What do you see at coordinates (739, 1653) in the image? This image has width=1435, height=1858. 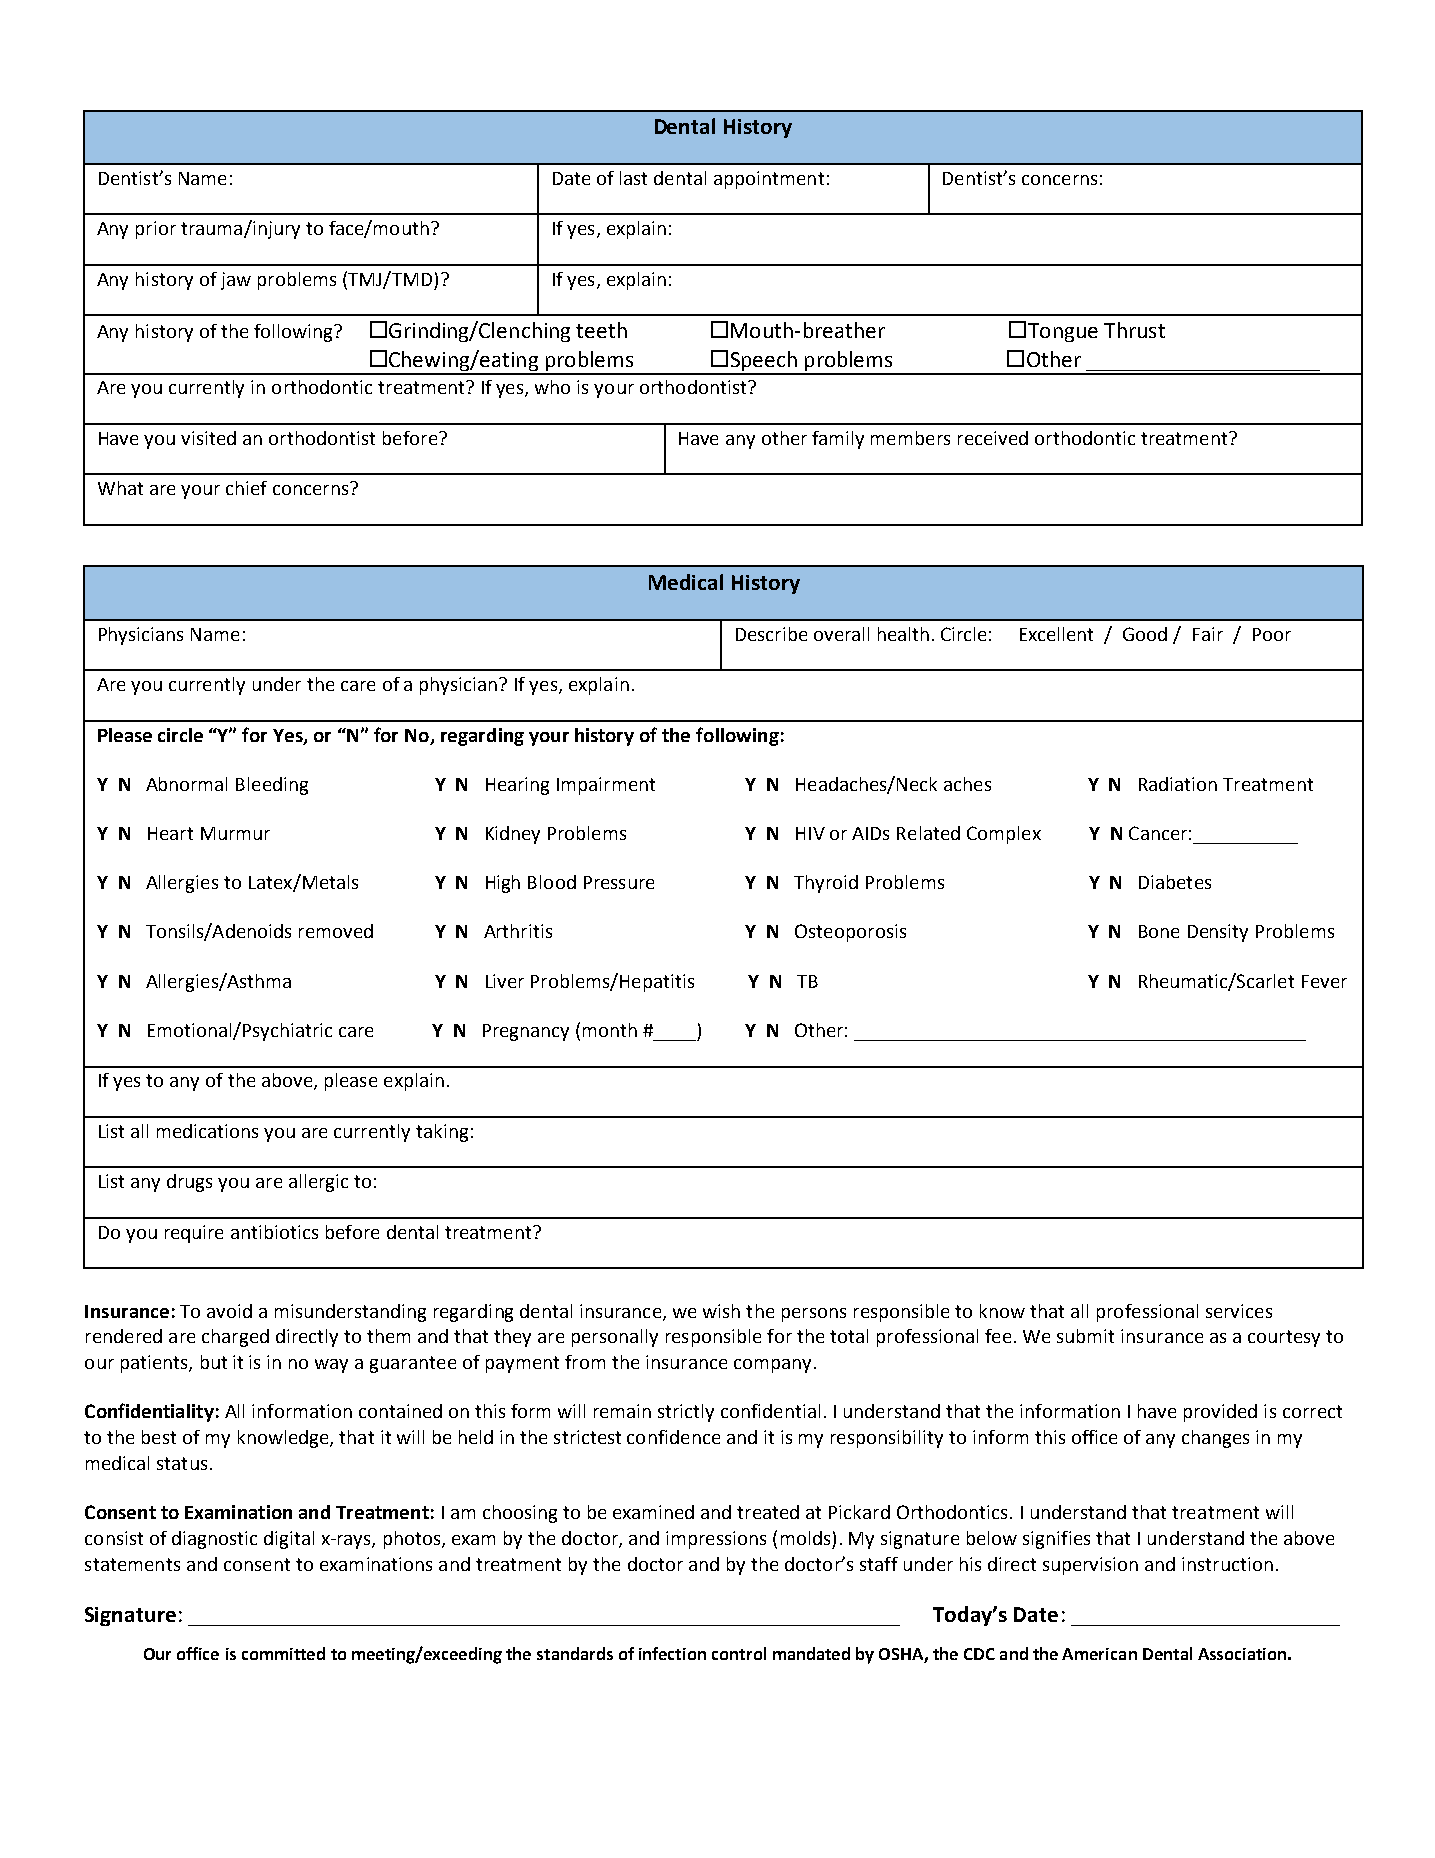 I see `control` at bounding box center [739, 1653].
